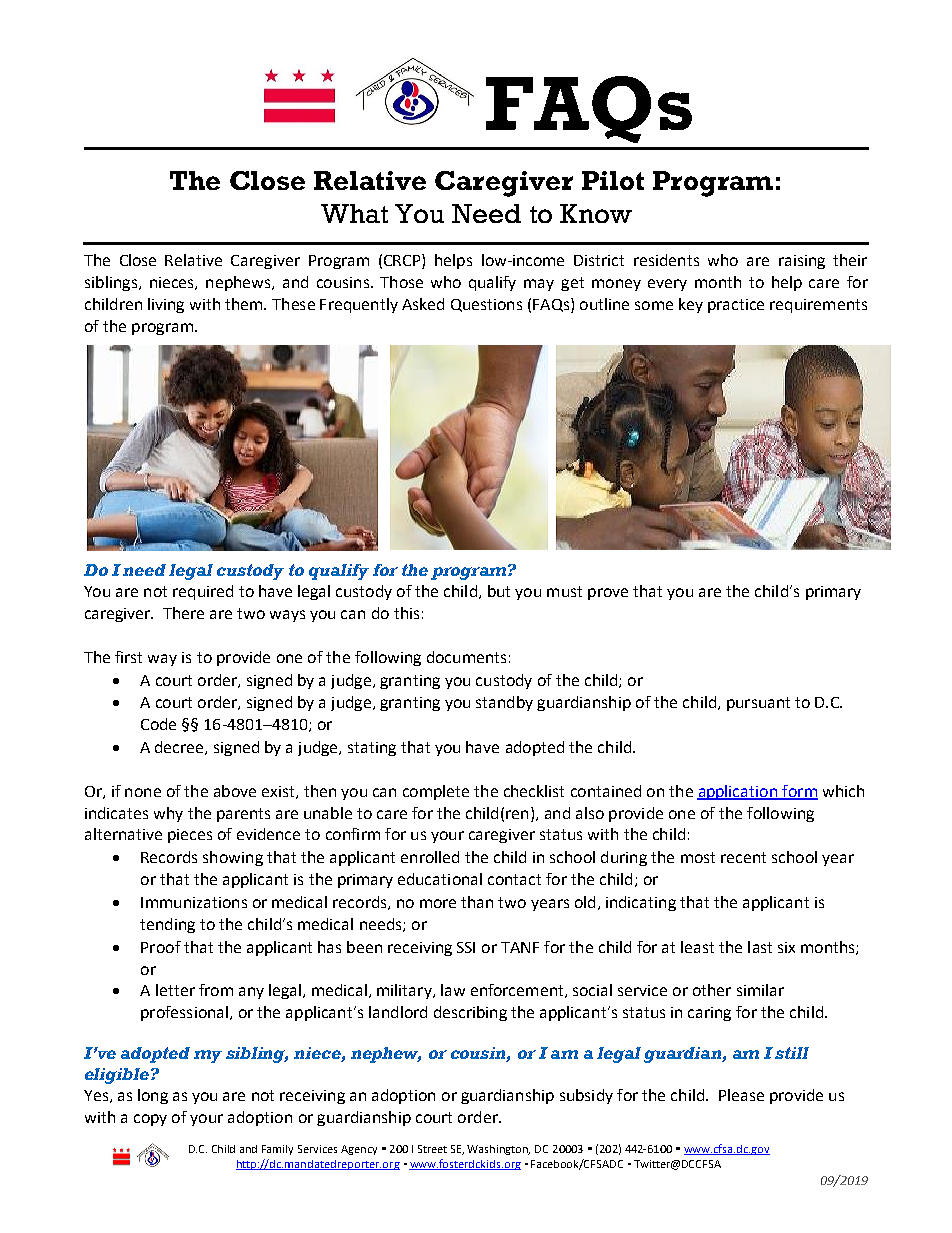 The height and width of the screenshot is (1233, 952). What do you see at coordinates (150, 1120) in the screenshot?
I see `copy` at bounding box center [150, 1120].
